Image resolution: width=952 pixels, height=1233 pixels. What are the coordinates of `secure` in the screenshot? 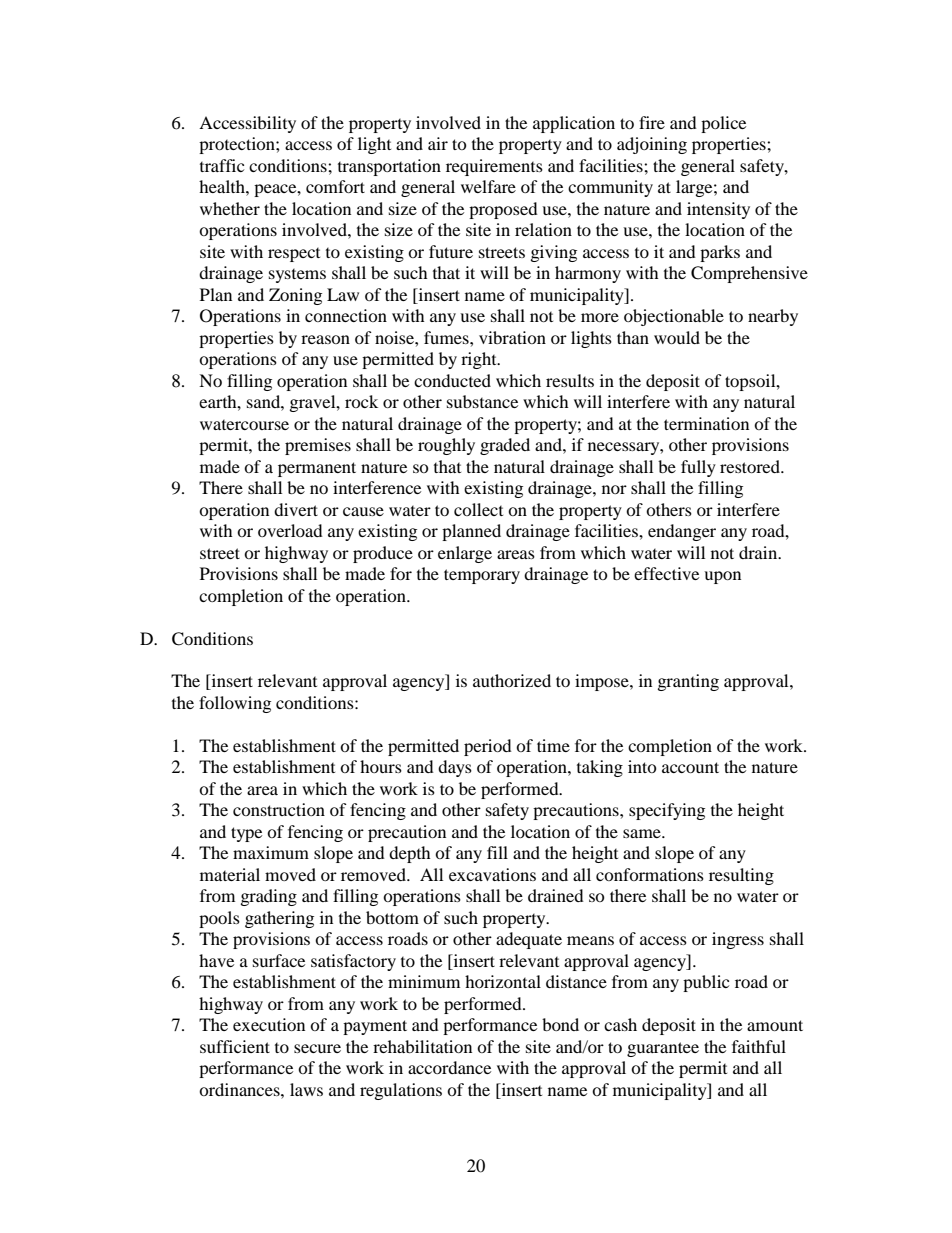 It's located at (317, 1048).
